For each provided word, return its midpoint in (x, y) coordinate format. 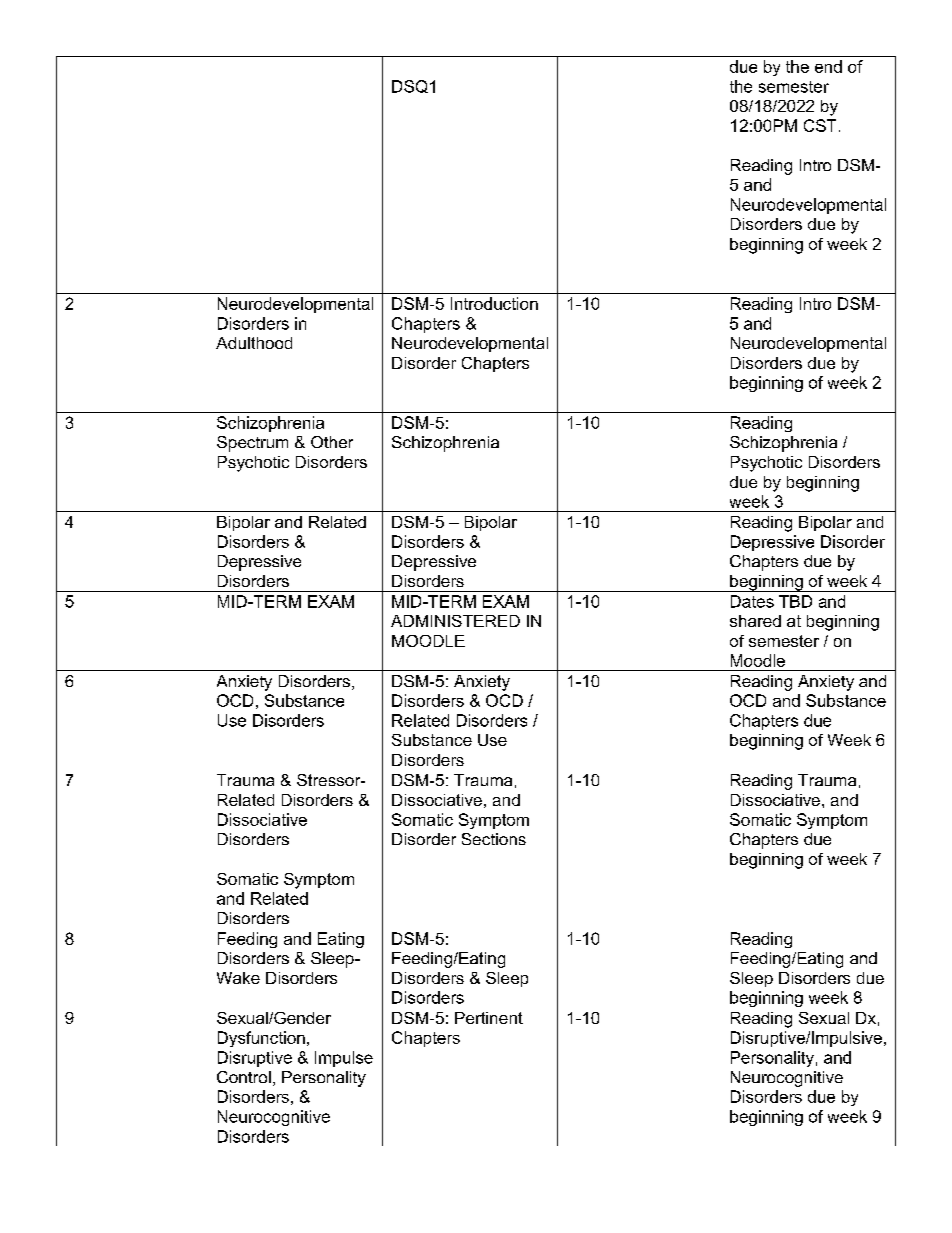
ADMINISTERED (455, 621)
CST (820, 125)
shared (755, 621)
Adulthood (254, 343)
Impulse (344, 1059)
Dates (752, 601)
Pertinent (489, 1018)
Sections (494, 839)
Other (332, 442)
